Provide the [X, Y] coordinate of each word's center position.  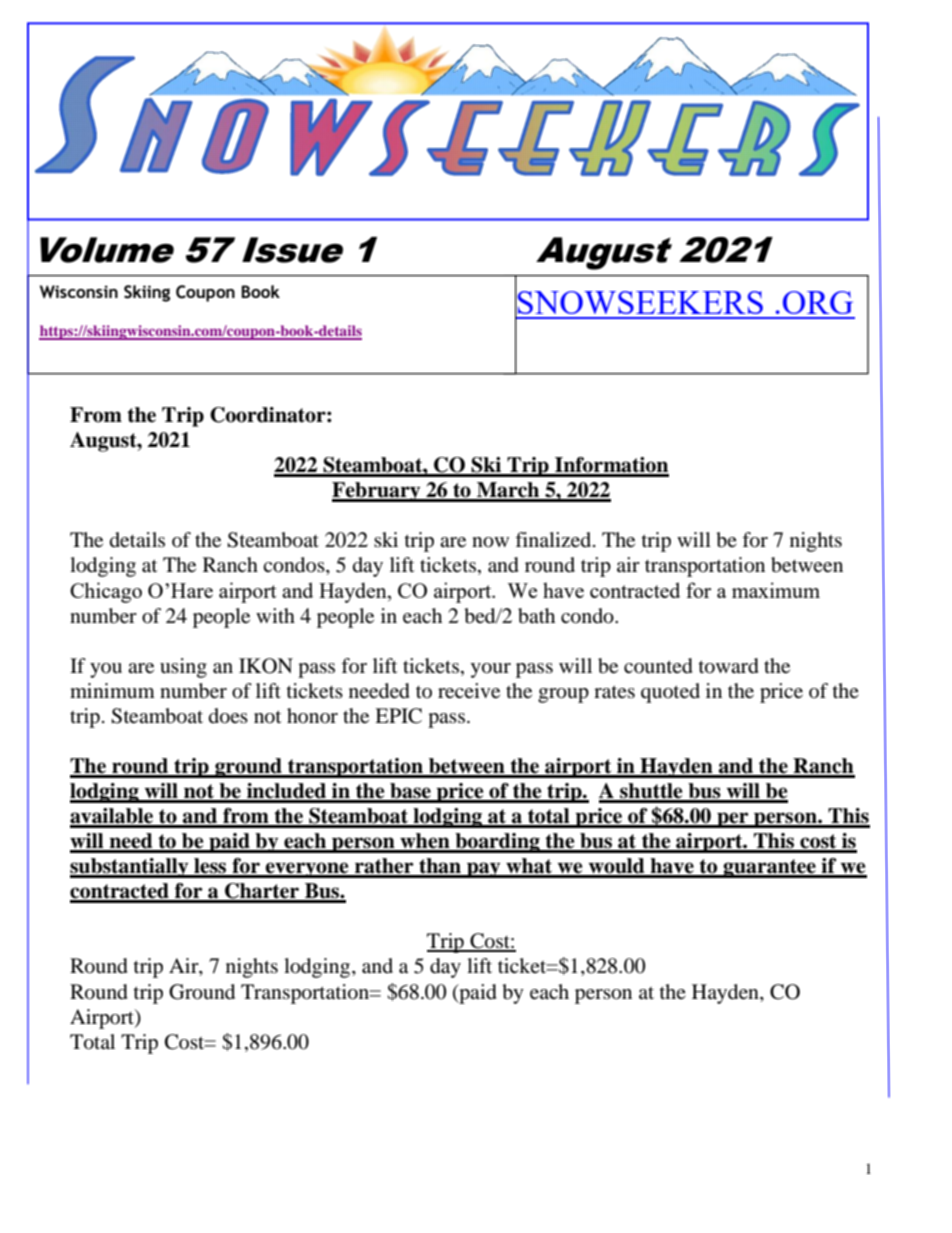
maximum [776, 590]
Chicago [106, 592]
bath [536, 616]
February [377, 492]
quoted [670, 693]
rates [614, 692]
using [183, 668]
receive [469, 691]
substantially [130, 868]
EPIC [398, 716]
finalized [554, 540]
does [228, 716]
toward [729, 666]
